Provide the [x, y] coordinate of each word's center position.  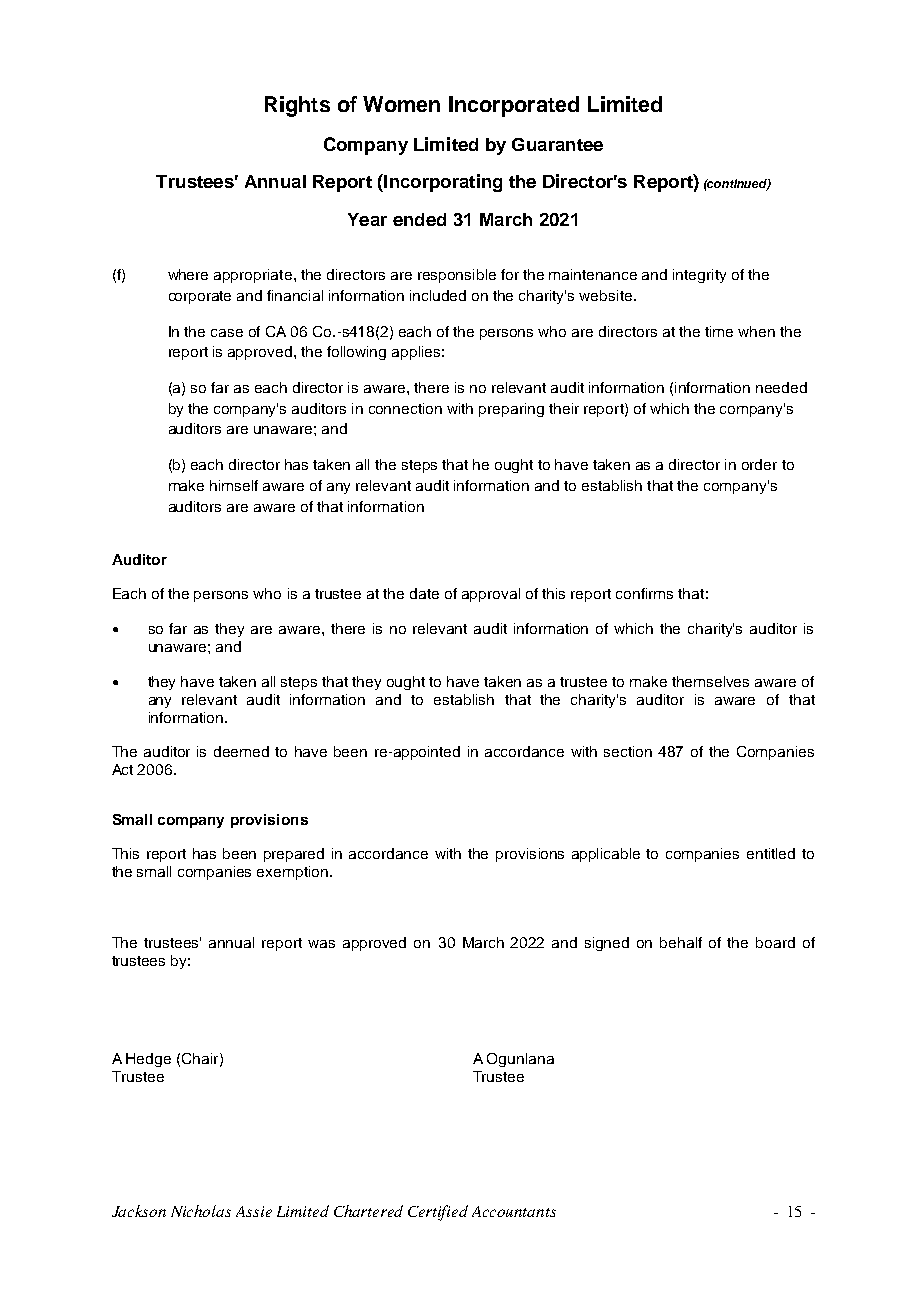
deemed [241, 751]
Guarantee [557, 144]
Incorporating [442, 183]
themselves [710, 681]
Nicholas [201, 1211]
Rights [297, 106]
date [424, 593]
